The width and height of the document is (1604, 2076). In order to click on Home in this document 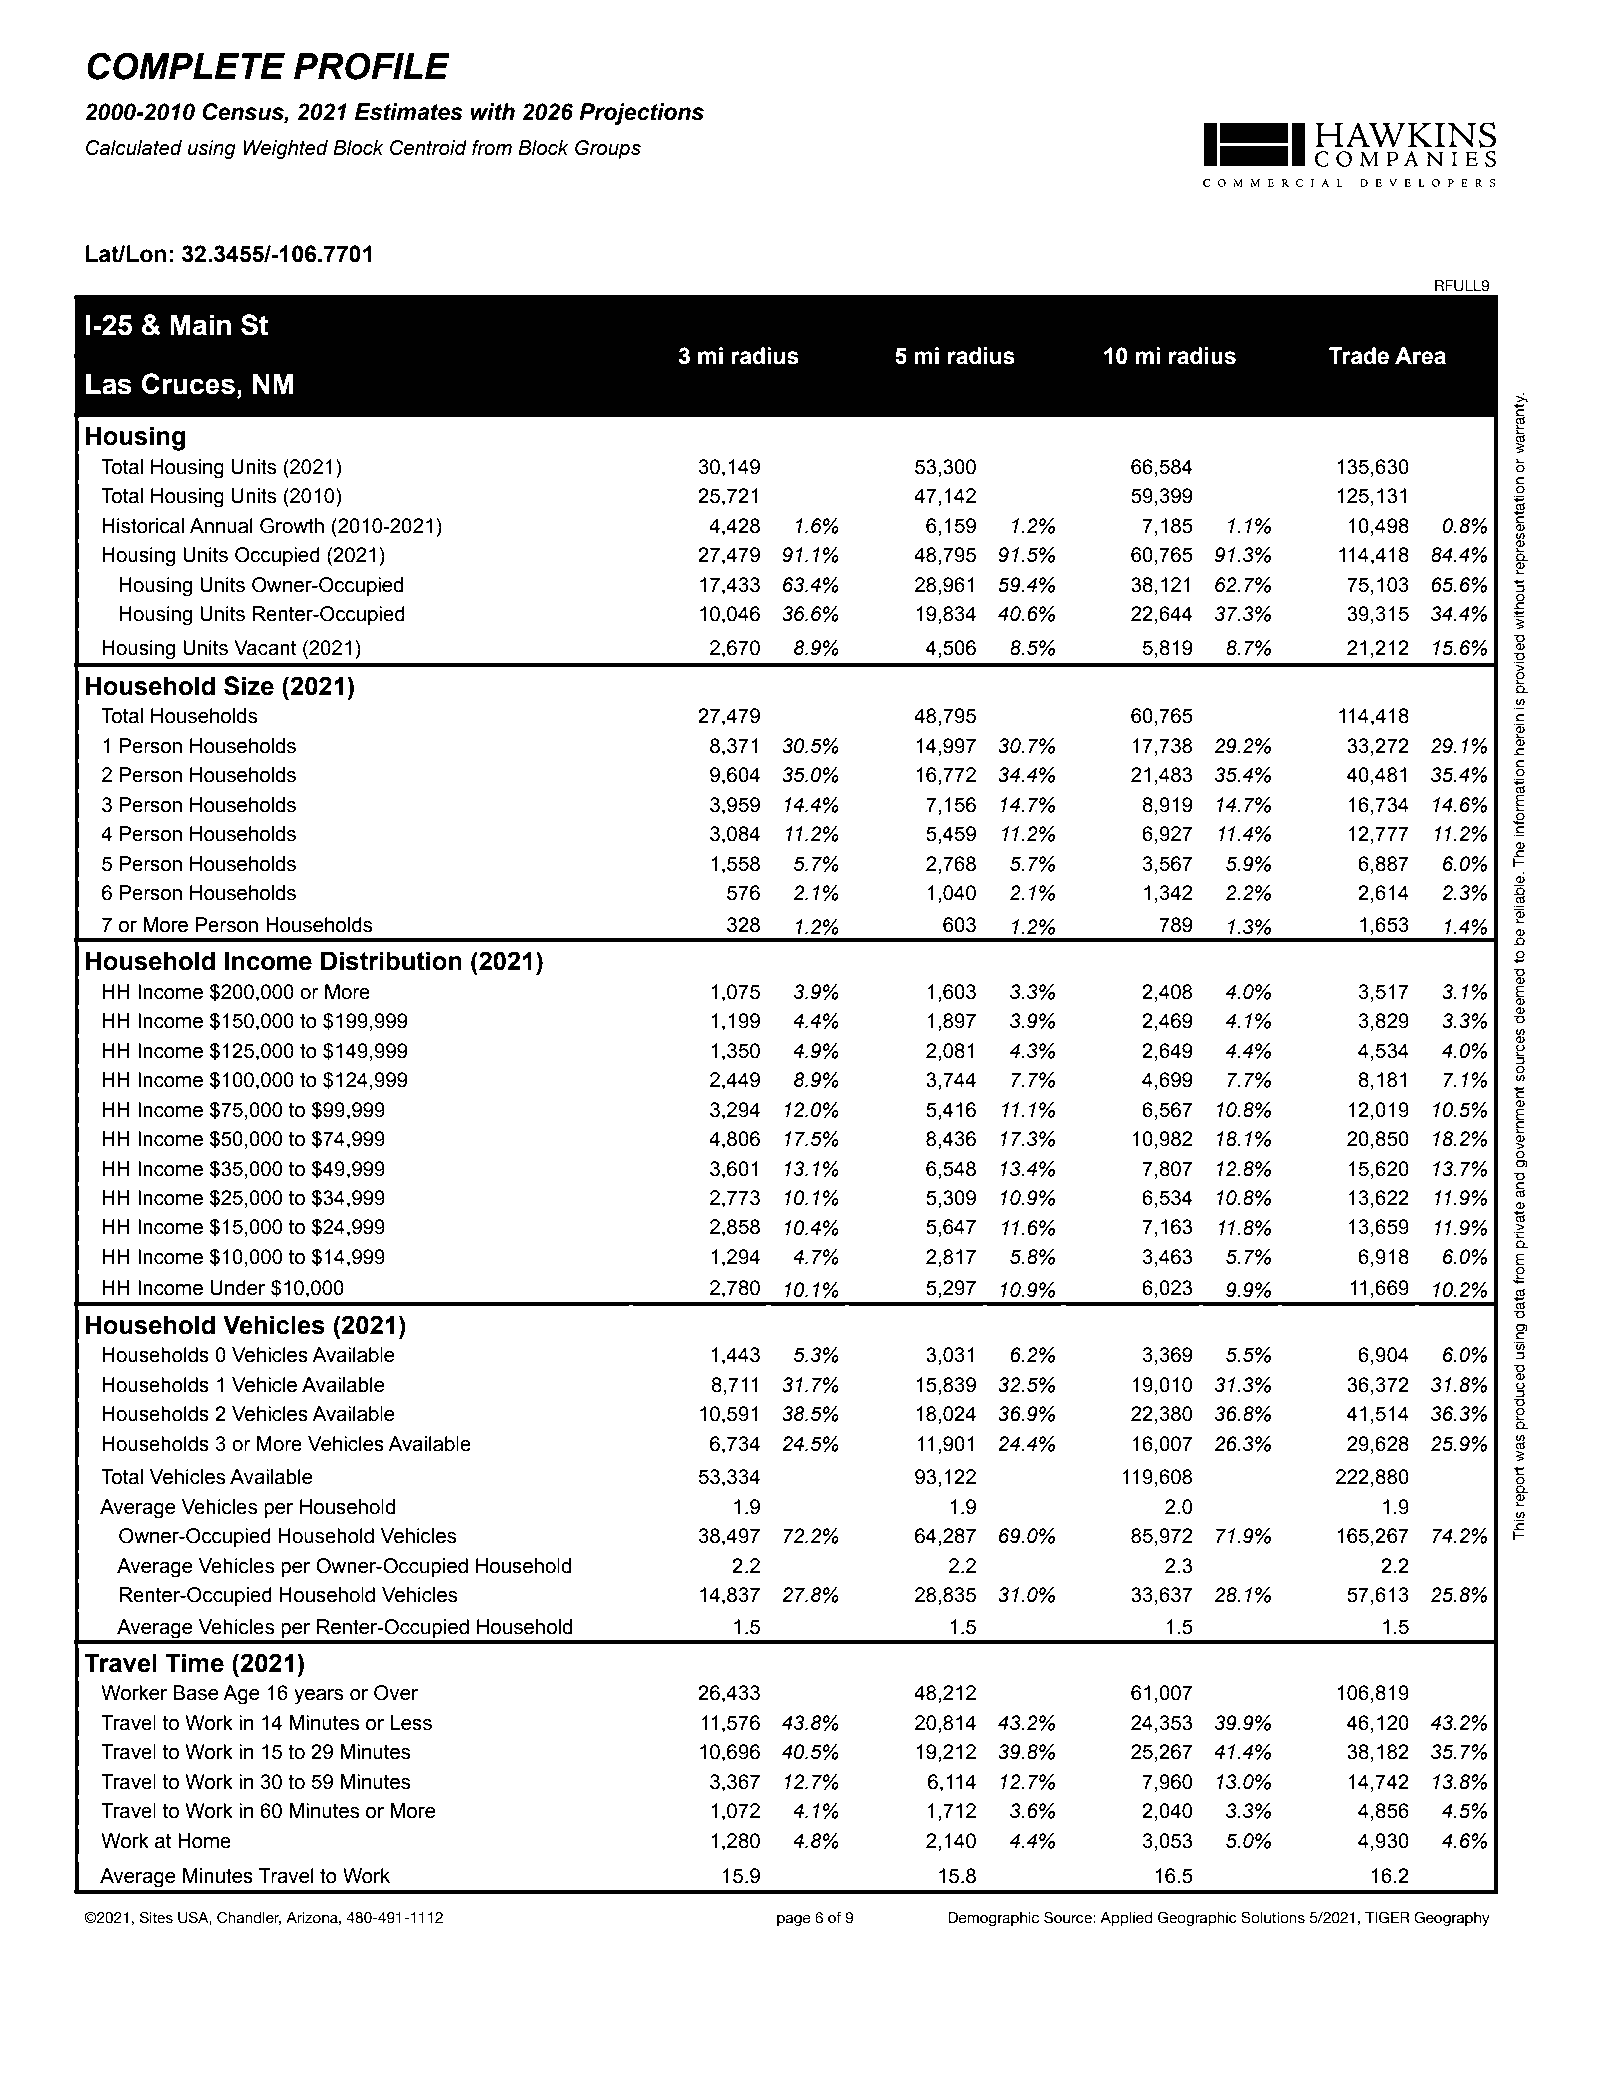, I will do `click(204, 1841)`.
